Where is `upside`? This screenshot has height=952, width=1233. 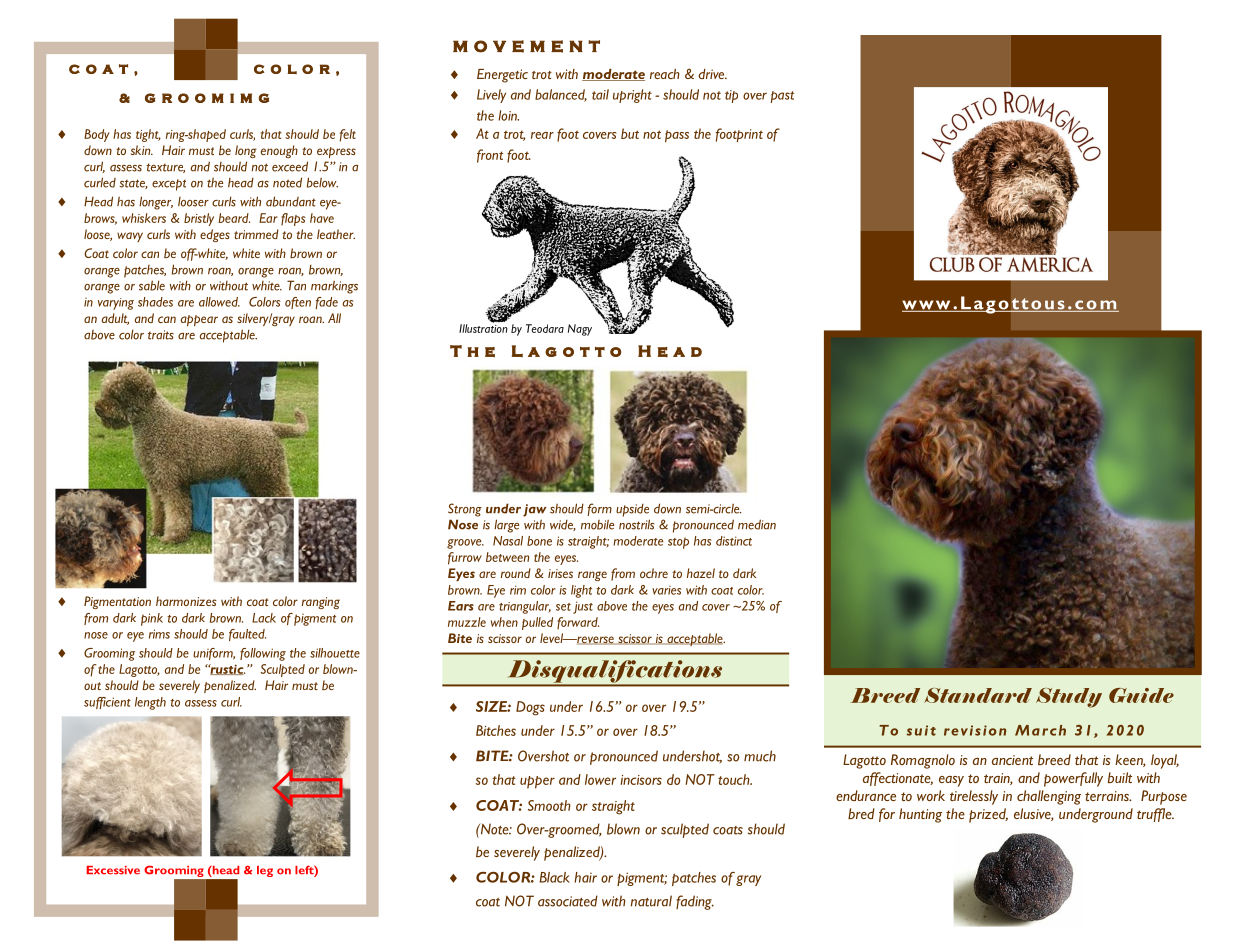
upside is located at coordinates (632, 510).
